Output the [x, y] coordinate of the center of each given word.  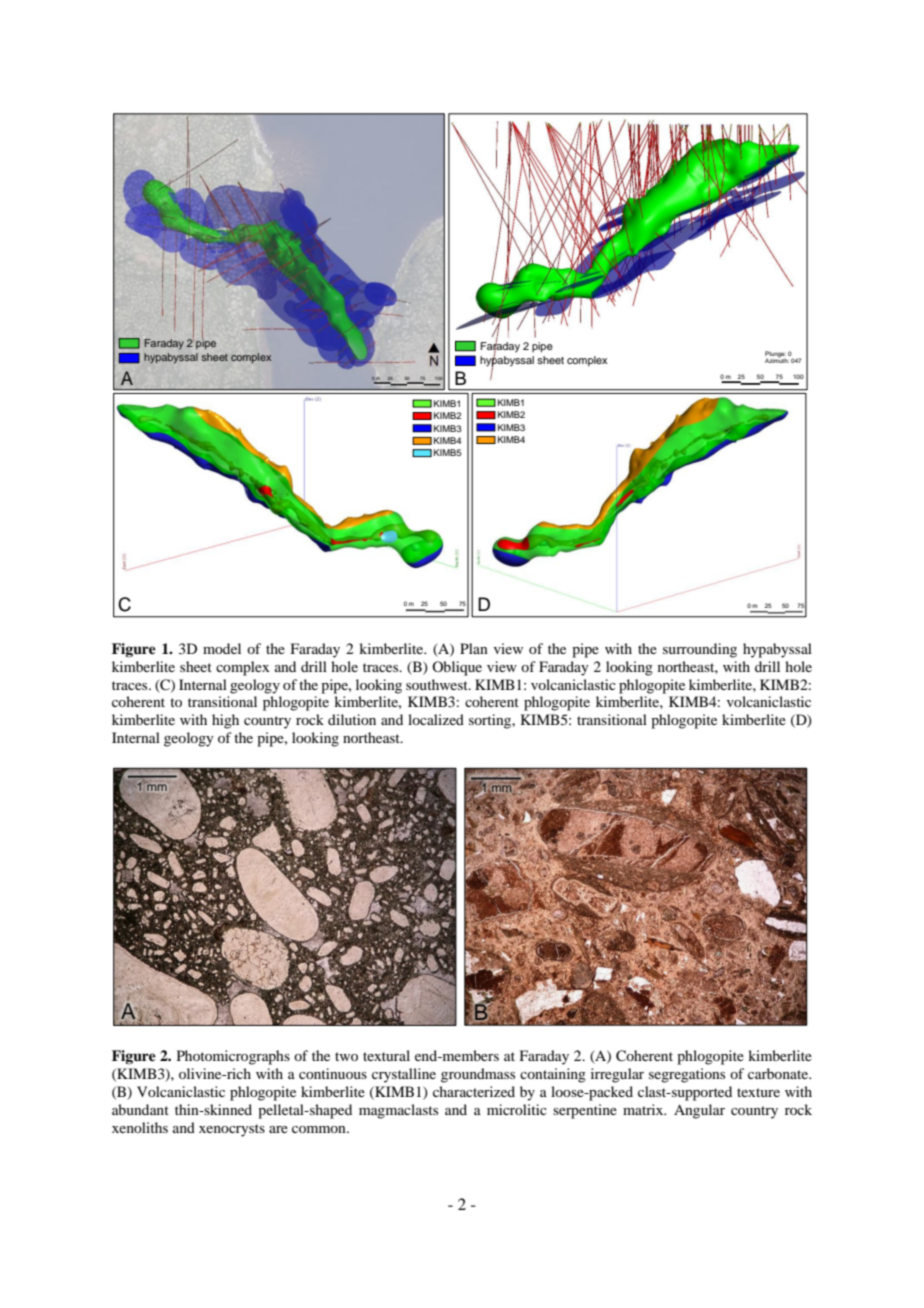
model [222, 648]
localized [436, 719]
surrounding [700, 650]
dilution [352, 719]
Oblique [457, 668]
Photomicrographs [233, 1057]
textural [386, 1055]
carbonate [779, 1073]
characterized [474, 1091]
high [225, 721]
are [278, 1129]
